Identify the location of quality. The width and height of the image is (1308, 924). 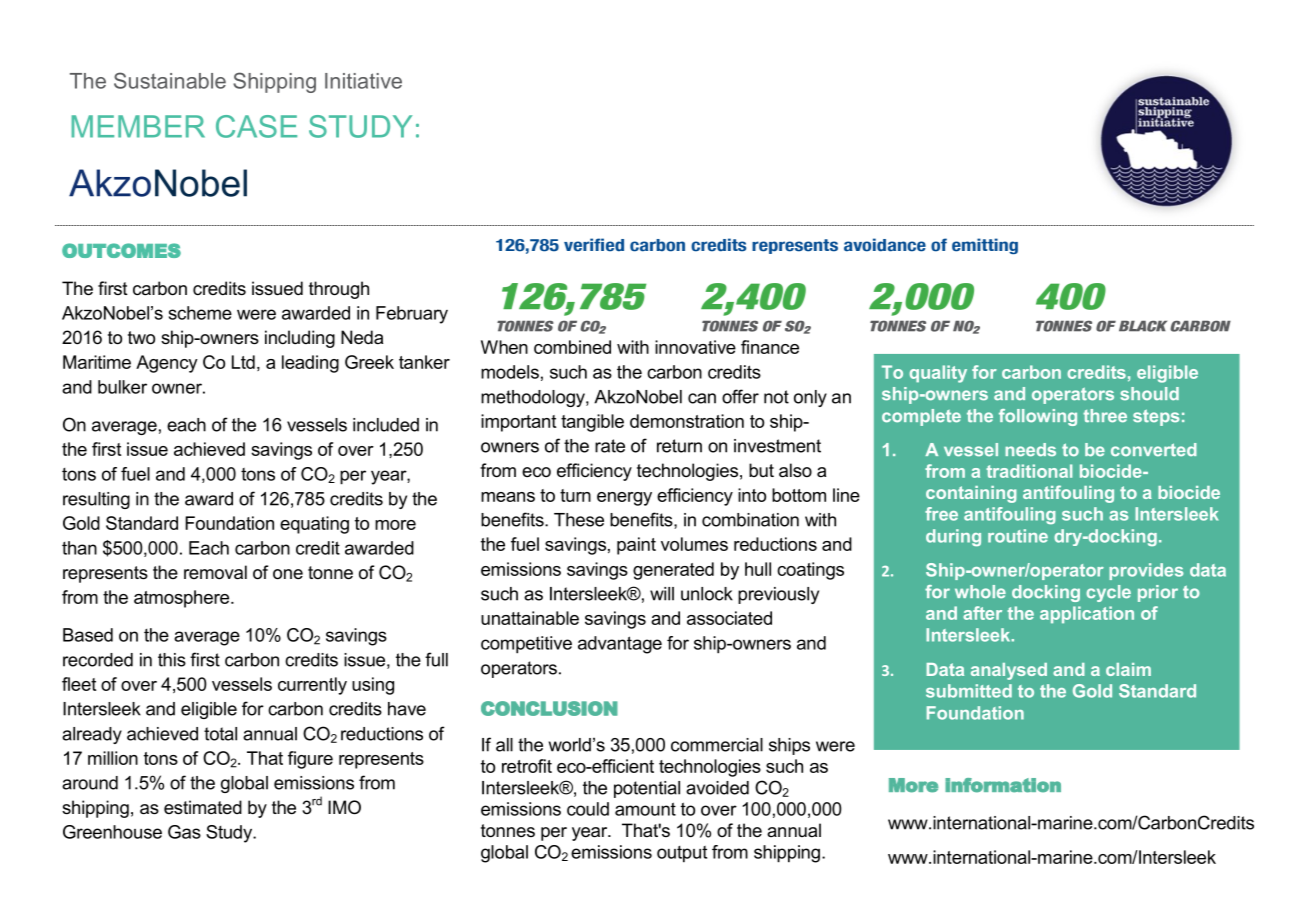
(938, 374).
